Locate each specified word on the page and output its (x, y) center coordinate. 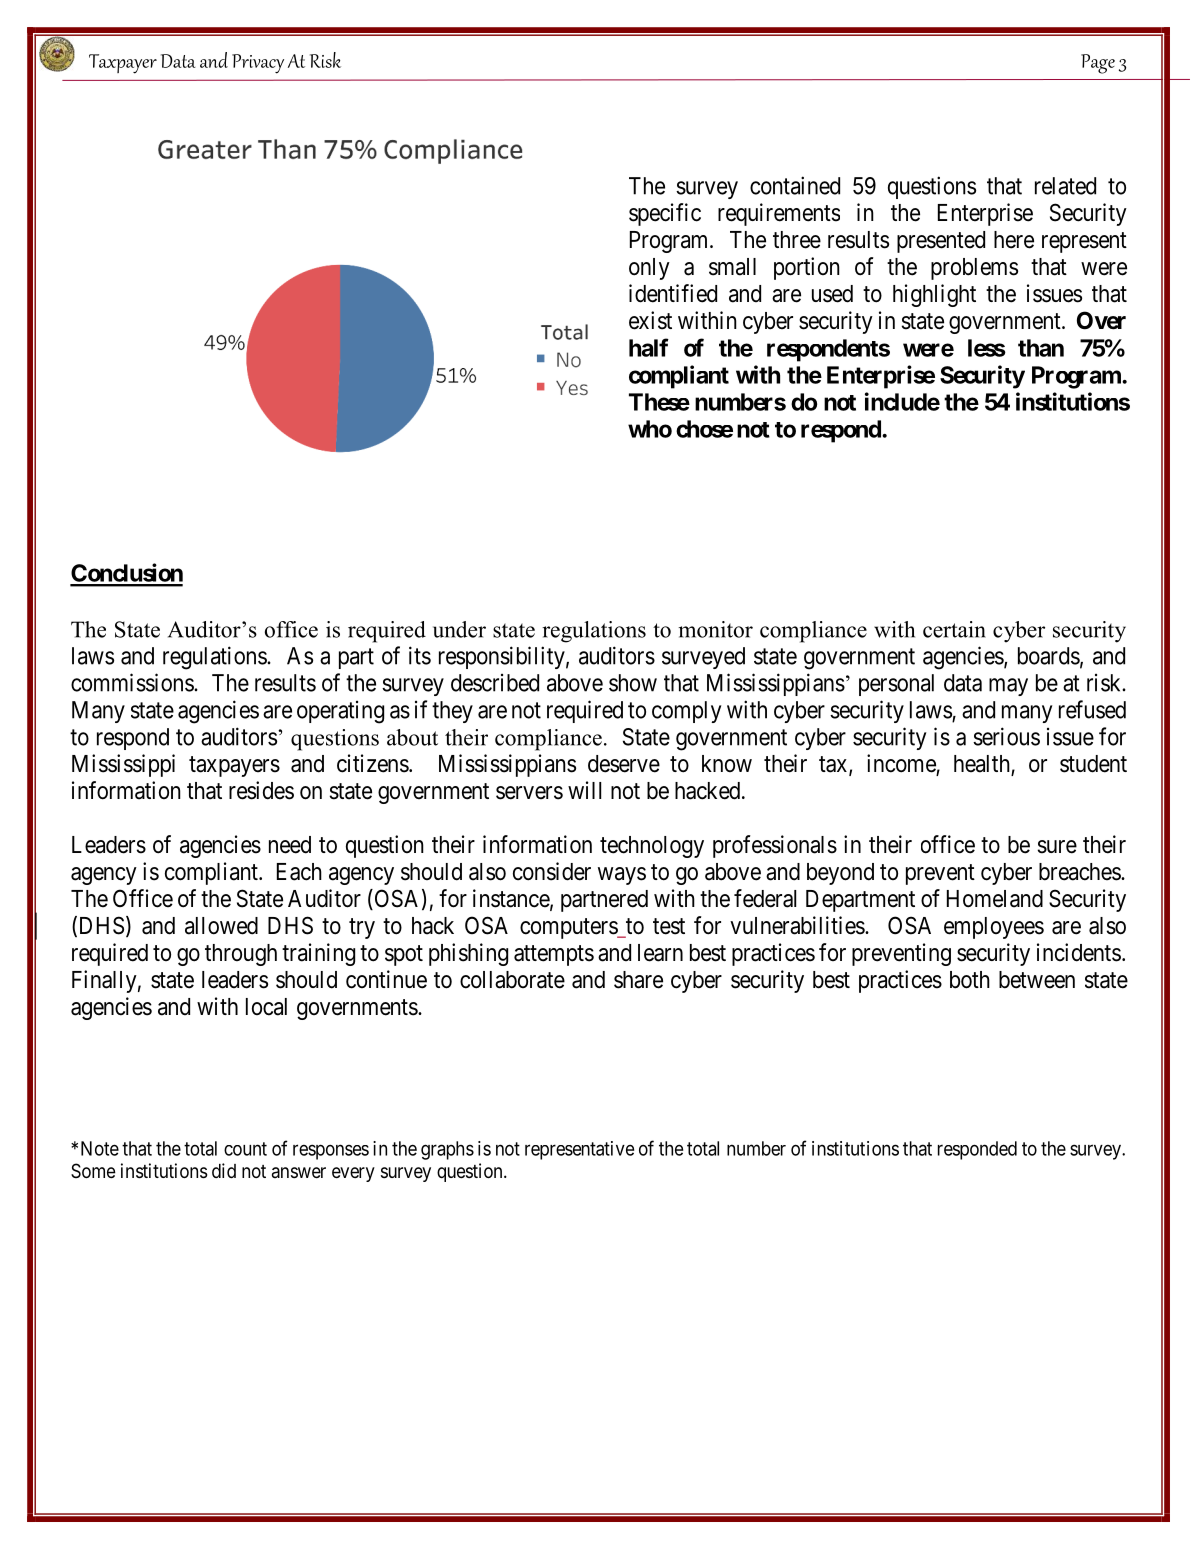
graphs (447, 1150)
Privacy (258, 64)
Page (1098, 64)
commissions (133, 682)
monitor (715, 629)
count (245, 1149)
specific (665, 214)
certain (954, 629)
